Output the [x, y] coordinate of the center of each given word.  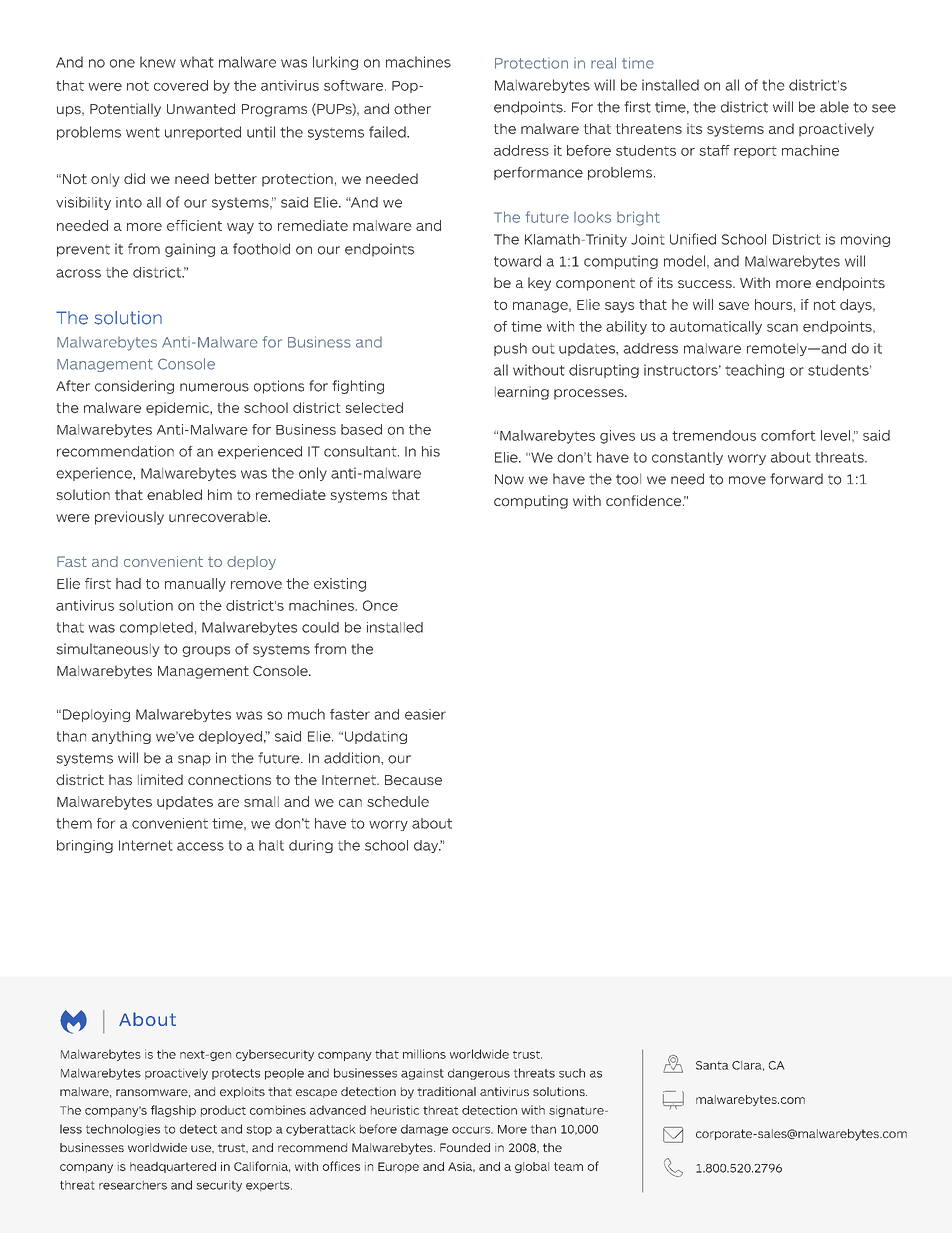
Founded [465, 1147]
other [412, 108]
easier [425, 714]
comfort [788, 435]
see [884, 108]
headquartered [173, 1167]
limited [160, 779]
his [431, 451]
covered [181, 85]
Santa [712, 1065]
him [220, 494]
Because [413, 780]
